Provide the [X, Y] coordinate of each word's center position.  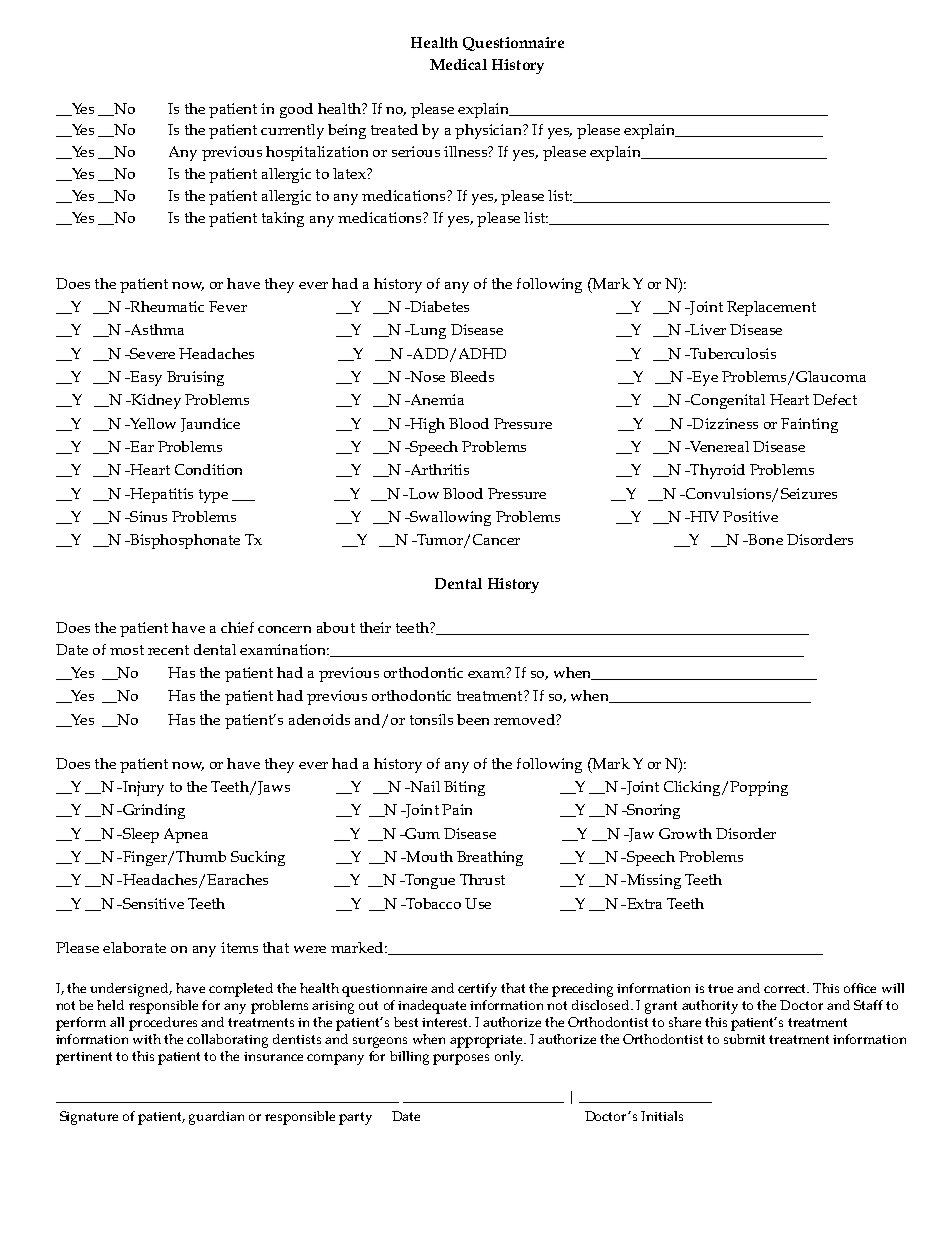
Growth [685, 833]
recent [168, 650]
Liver [707, 329]
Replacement [771, 308]
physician [489, 131]
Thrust [482, 879]
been [473, 719]
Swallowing [449, 518]
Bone [764, 539]
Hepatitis [160, 495]
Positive [750, 516]
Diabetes [438, 306]
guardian [216, 1118]
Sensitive [152, 903]
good [296, 110]
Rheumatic [166, 306]
